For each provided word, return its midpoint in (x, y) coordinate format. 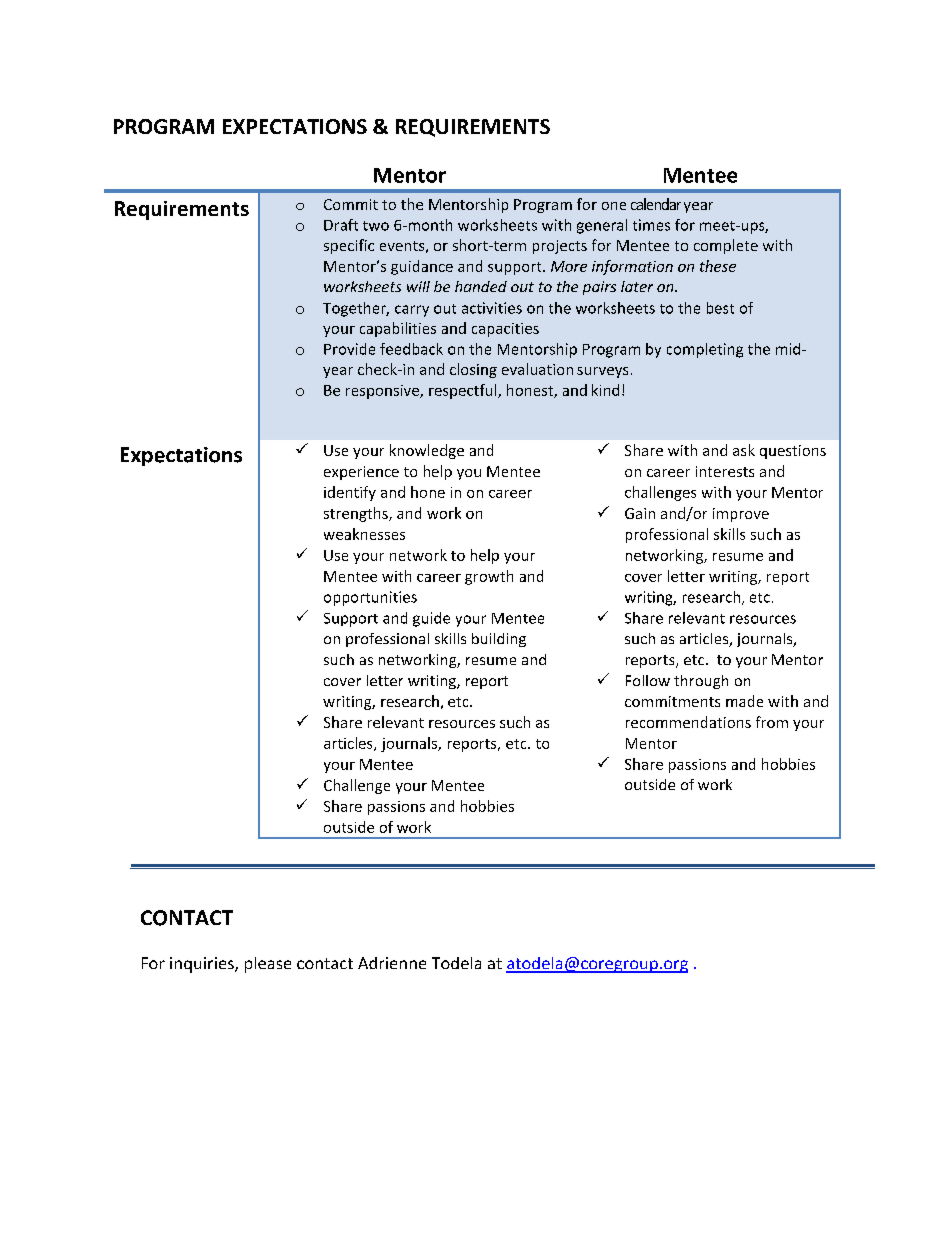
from (772, 722)
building (499, 640)
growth (489, 577)
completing (705, 350)
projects (560, 247)
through (701, 682)
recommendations (688, 722)
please (268, 965)
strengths (357, 514)
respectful (464, 391)
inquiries (203, 965)
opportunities (370, 598)
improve (741, 515)
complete (726, 246)
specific (349, 246)
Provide (349, 349)
